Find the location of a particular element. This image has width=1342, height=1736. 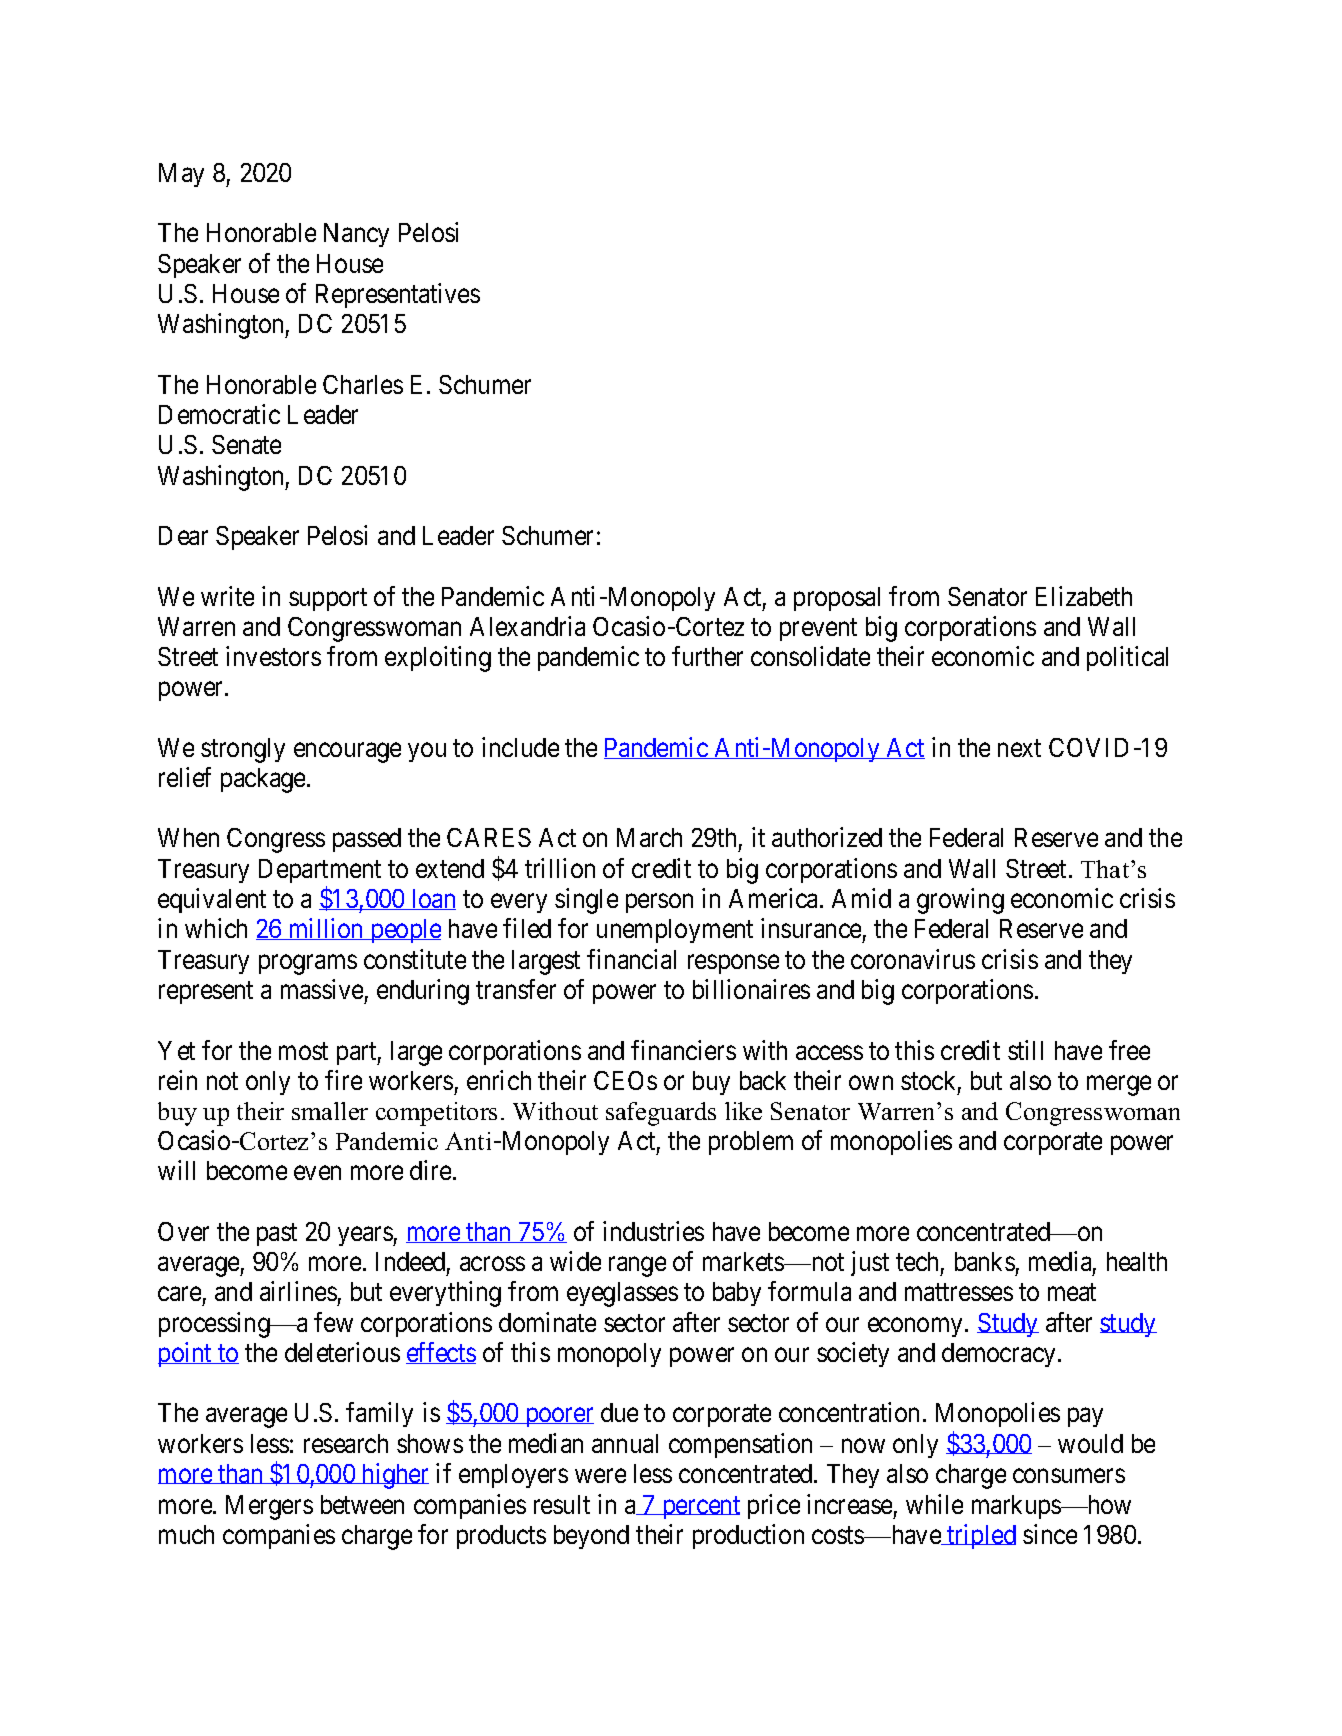

Nancy is located at coordinates (356, 235).
